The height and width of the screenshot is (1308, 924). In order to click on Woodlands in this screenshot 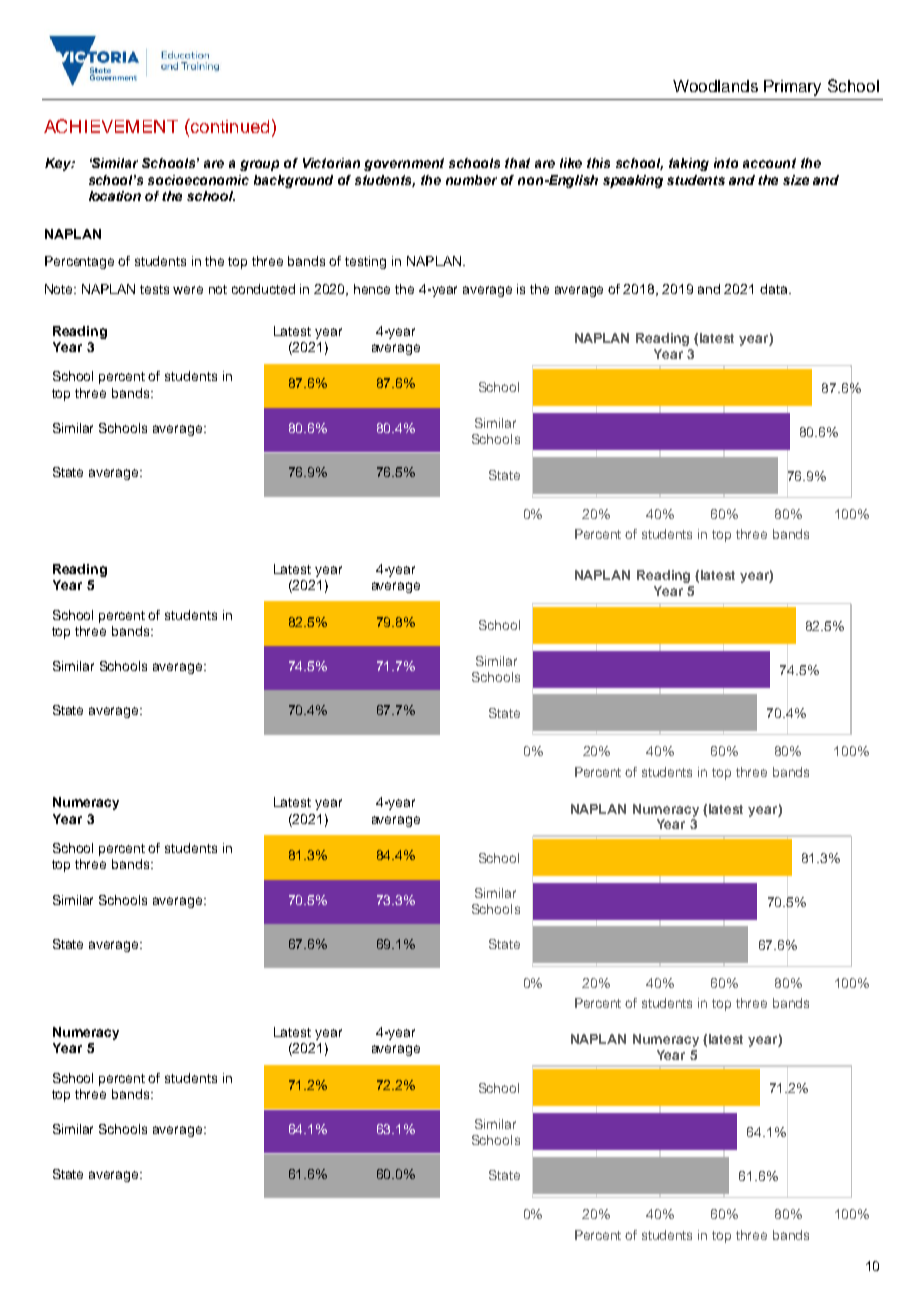, I will do `click(715, 86)`.
